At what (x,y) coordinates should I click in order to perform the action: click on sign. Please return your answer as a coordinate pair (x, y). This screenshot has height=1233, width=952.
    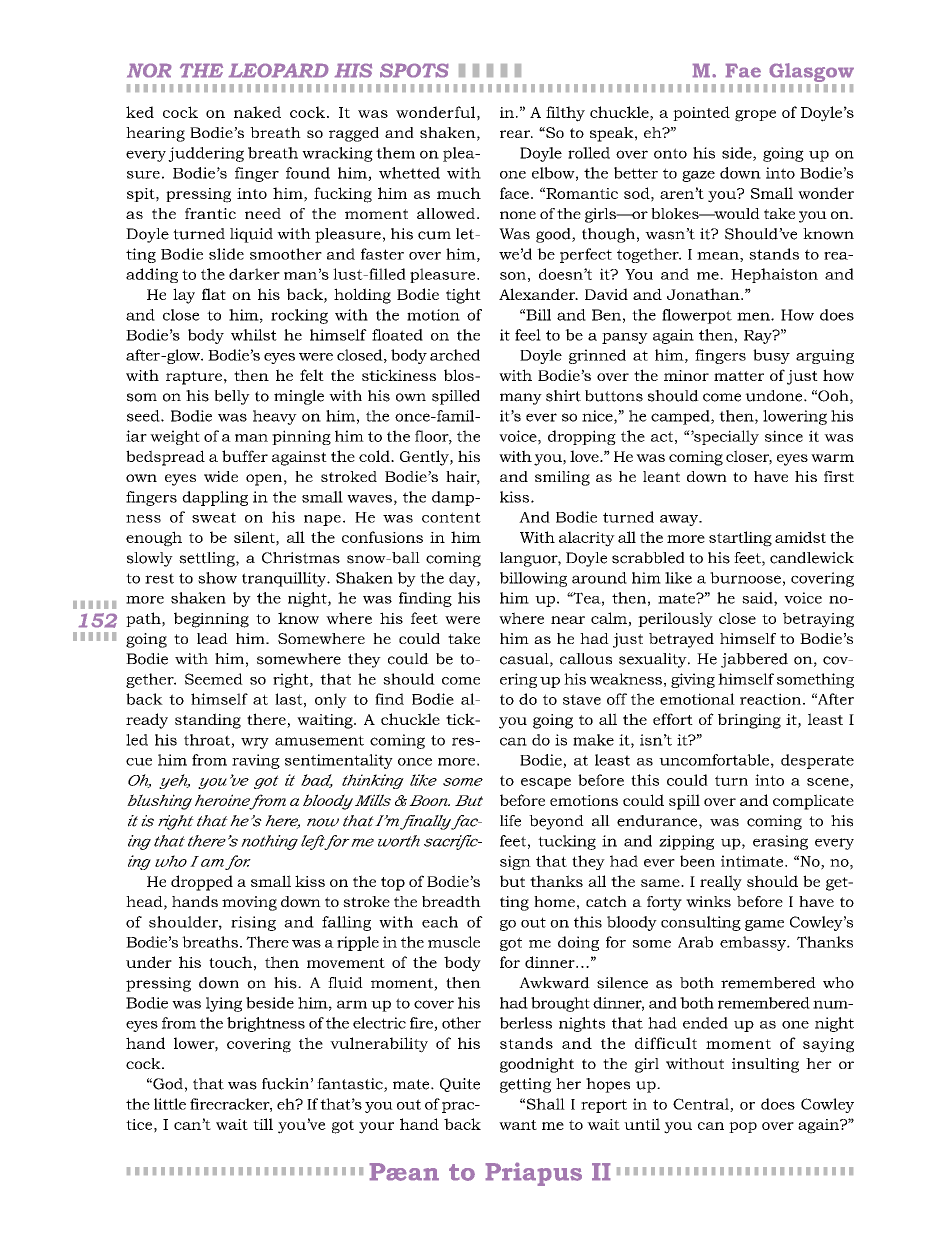
    Looking at the image, I should click on (515, 862).
